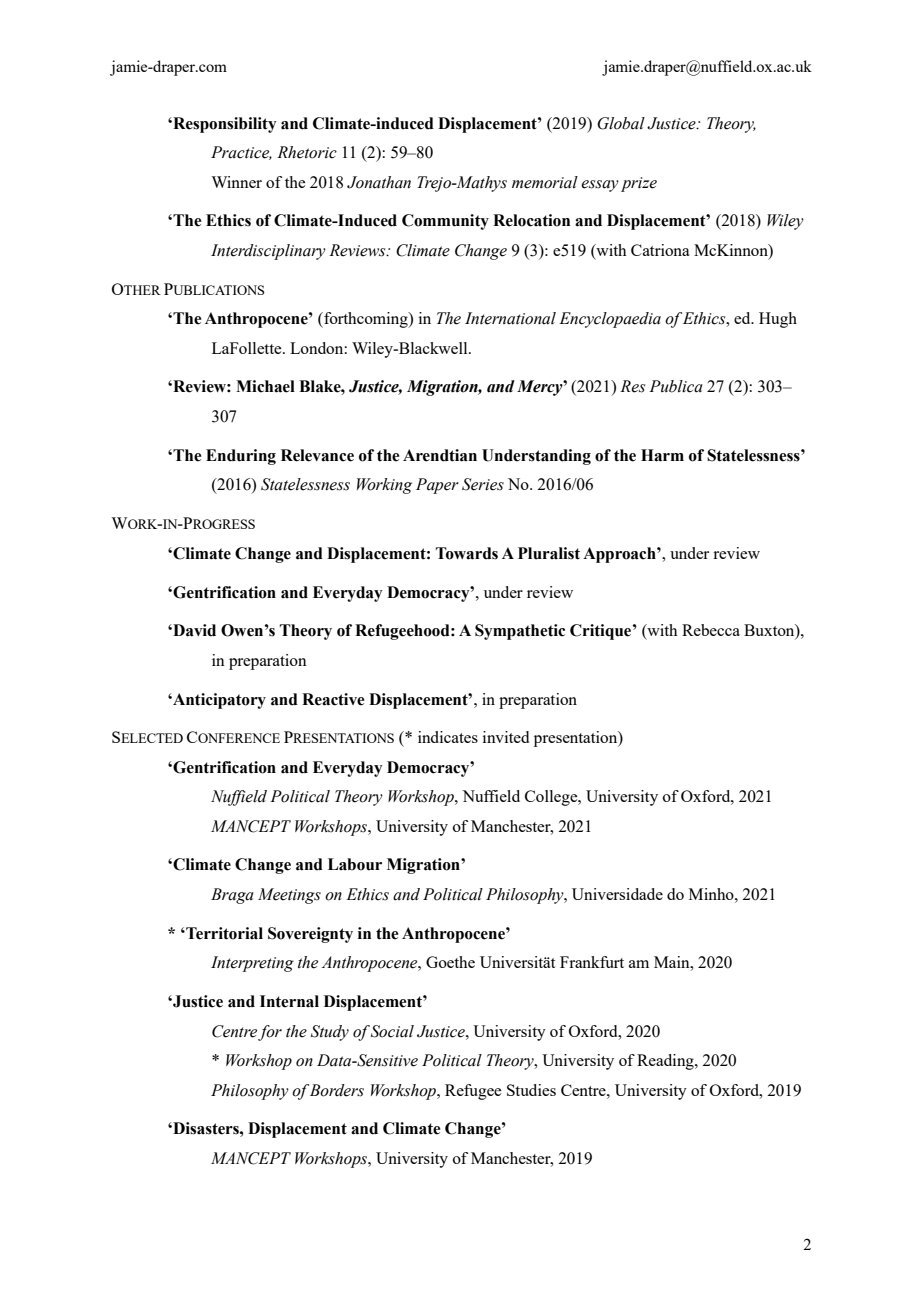 This page has height=1308, width=924. What do you see at coordinates (289, 896) in the page?
I see `Meetings` at bounding box center [289, 896].
